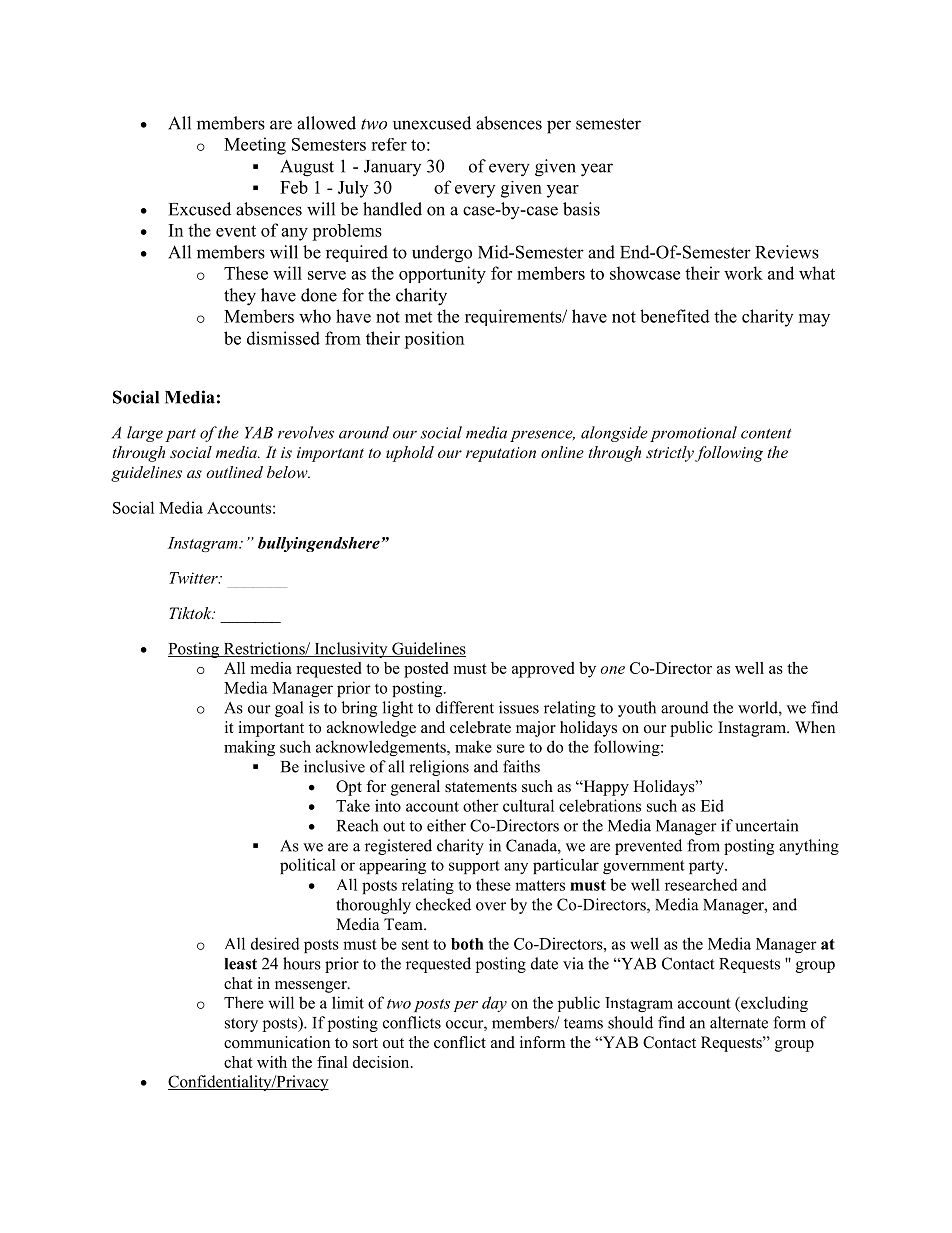 Image resolution: width=952 pixels, height=1233 pixels. Describe the element at coordinates (787, 252) in the screenshot. I see `Reviews` at that location.
